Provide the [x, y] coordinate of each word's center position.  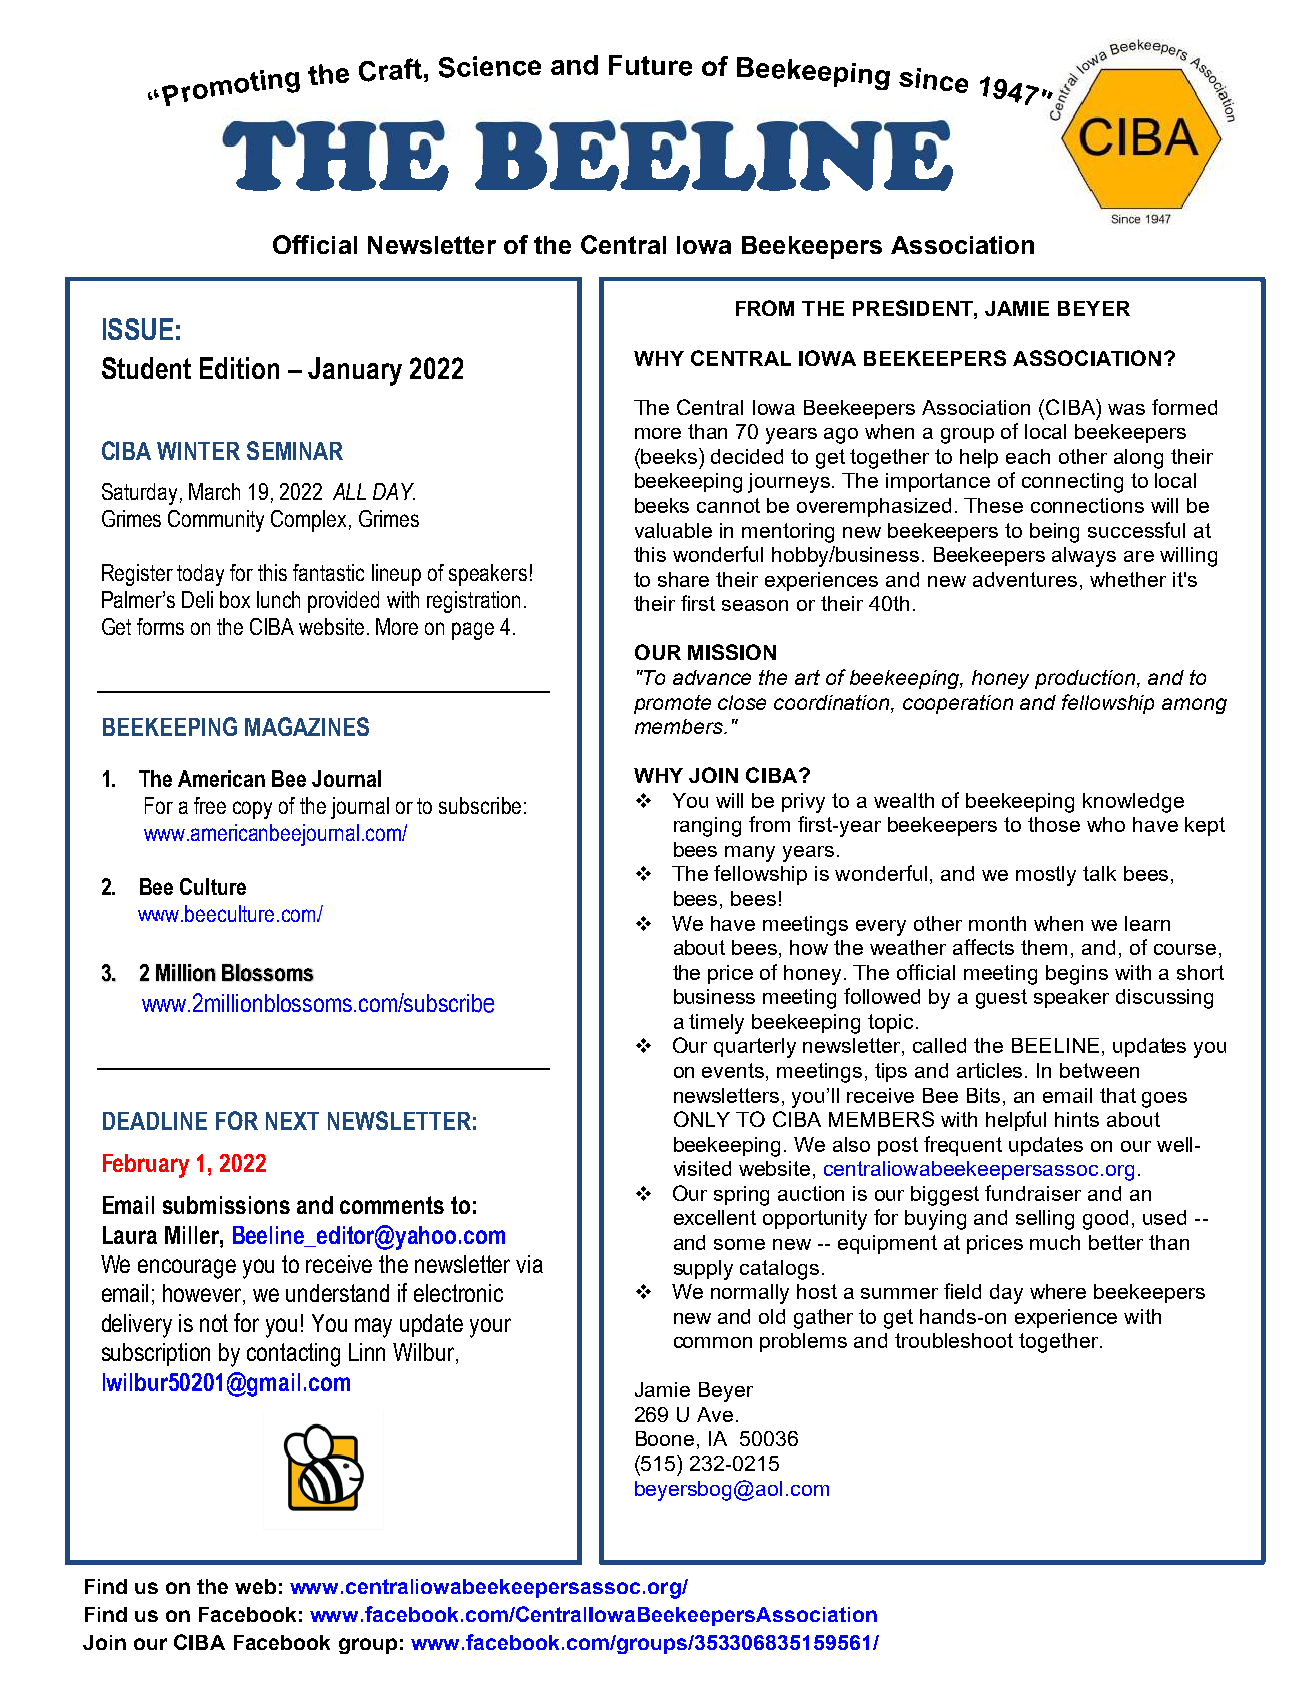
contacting [293, 1355]
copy [252, 810]
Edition [239, 368]
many [750, 854]
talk [1099, 873]
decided [747, 456]
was [1126, 409]
